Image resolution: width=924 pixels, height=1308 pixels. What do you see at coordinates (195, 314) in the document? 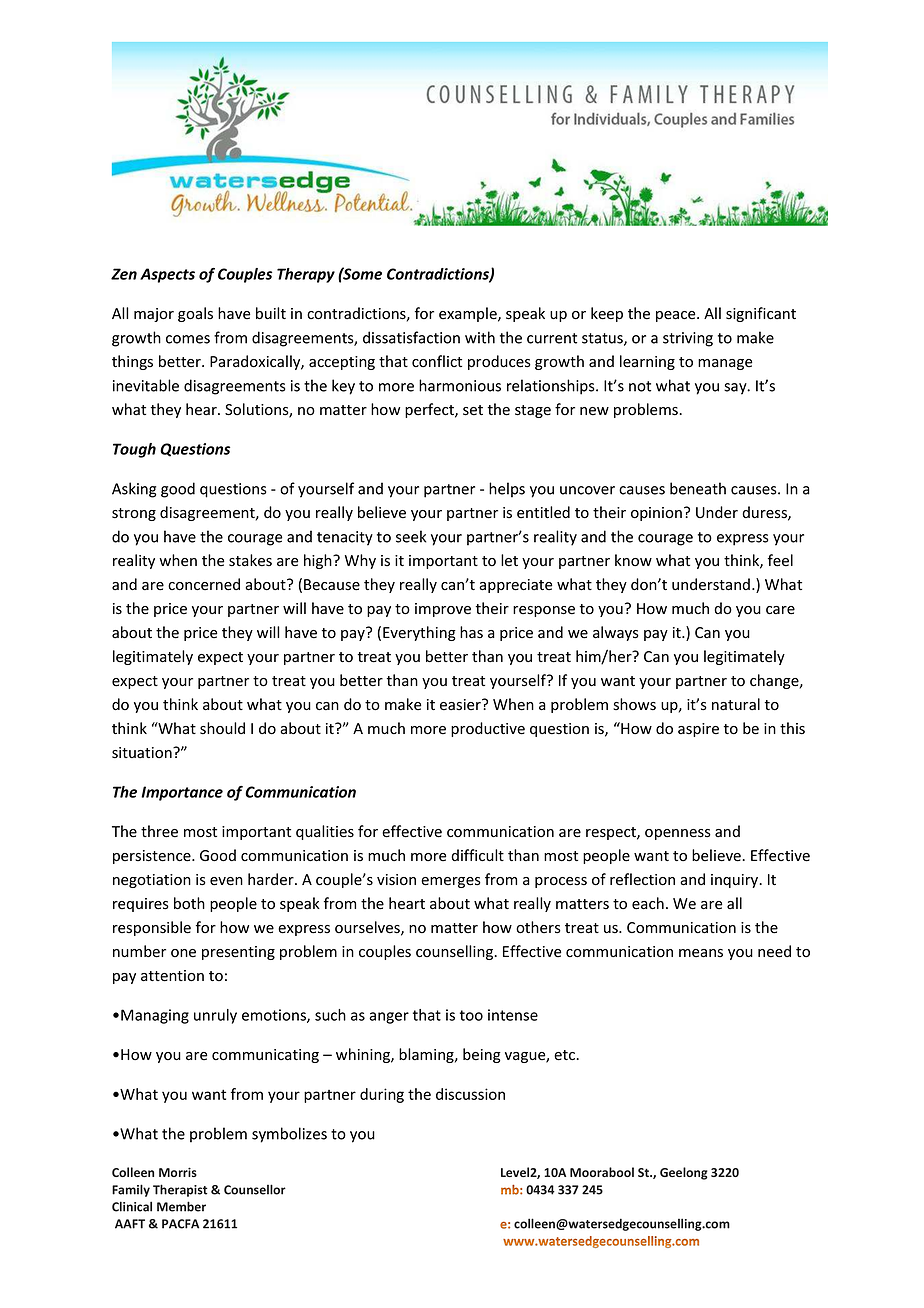
I see `goals` at bounding box center [195, 314].
